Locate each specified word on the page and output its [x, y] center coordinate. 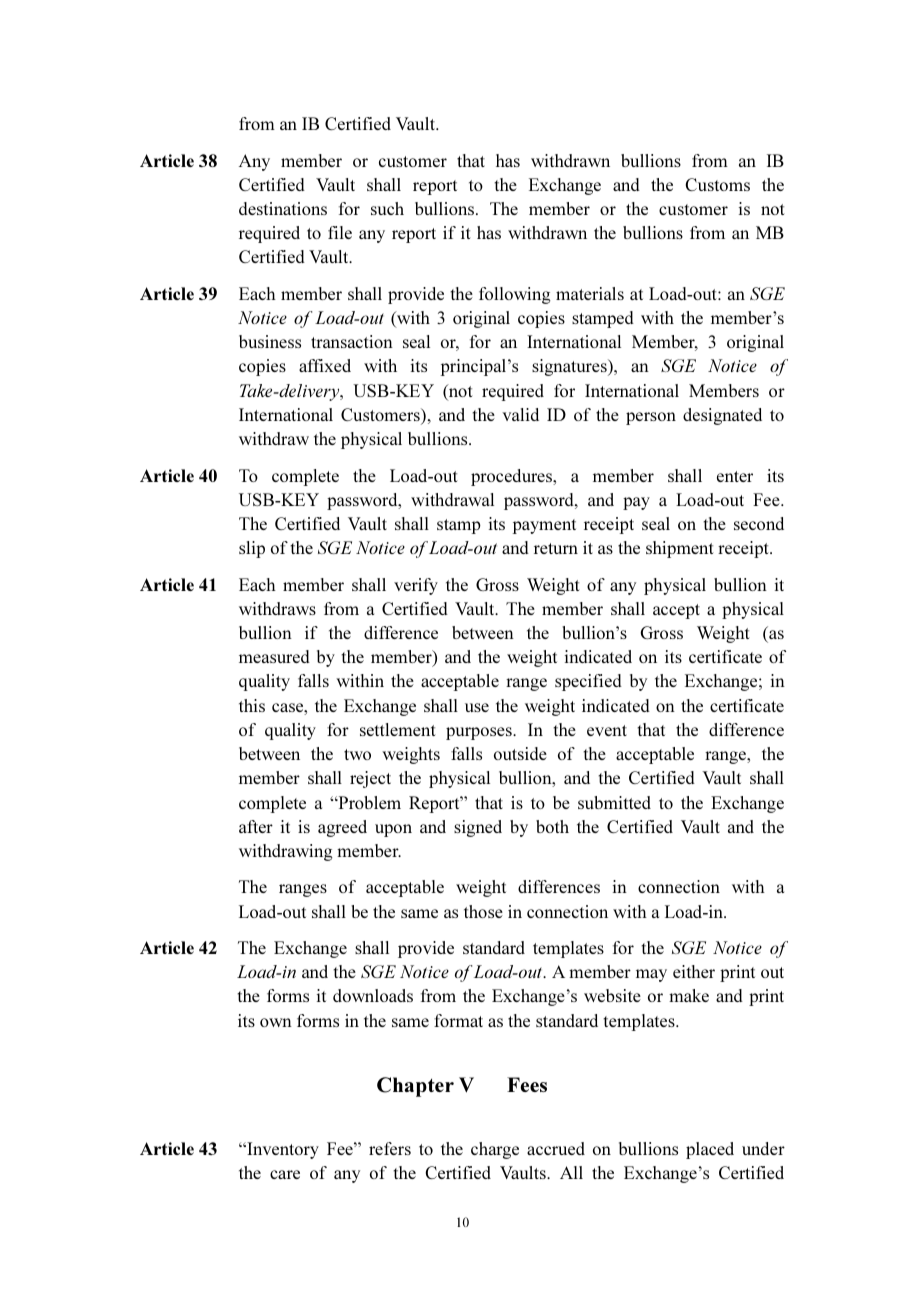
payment [544, 526]
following [515, 295]
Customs [717, 184]
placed [710, 1150]
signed [478, 828]
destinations [283, 208]
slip [252, 549]
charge [495, 1150]
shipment [680, 549]
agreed [342, 828]
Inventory [282, 1150]
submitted [614, 802]
